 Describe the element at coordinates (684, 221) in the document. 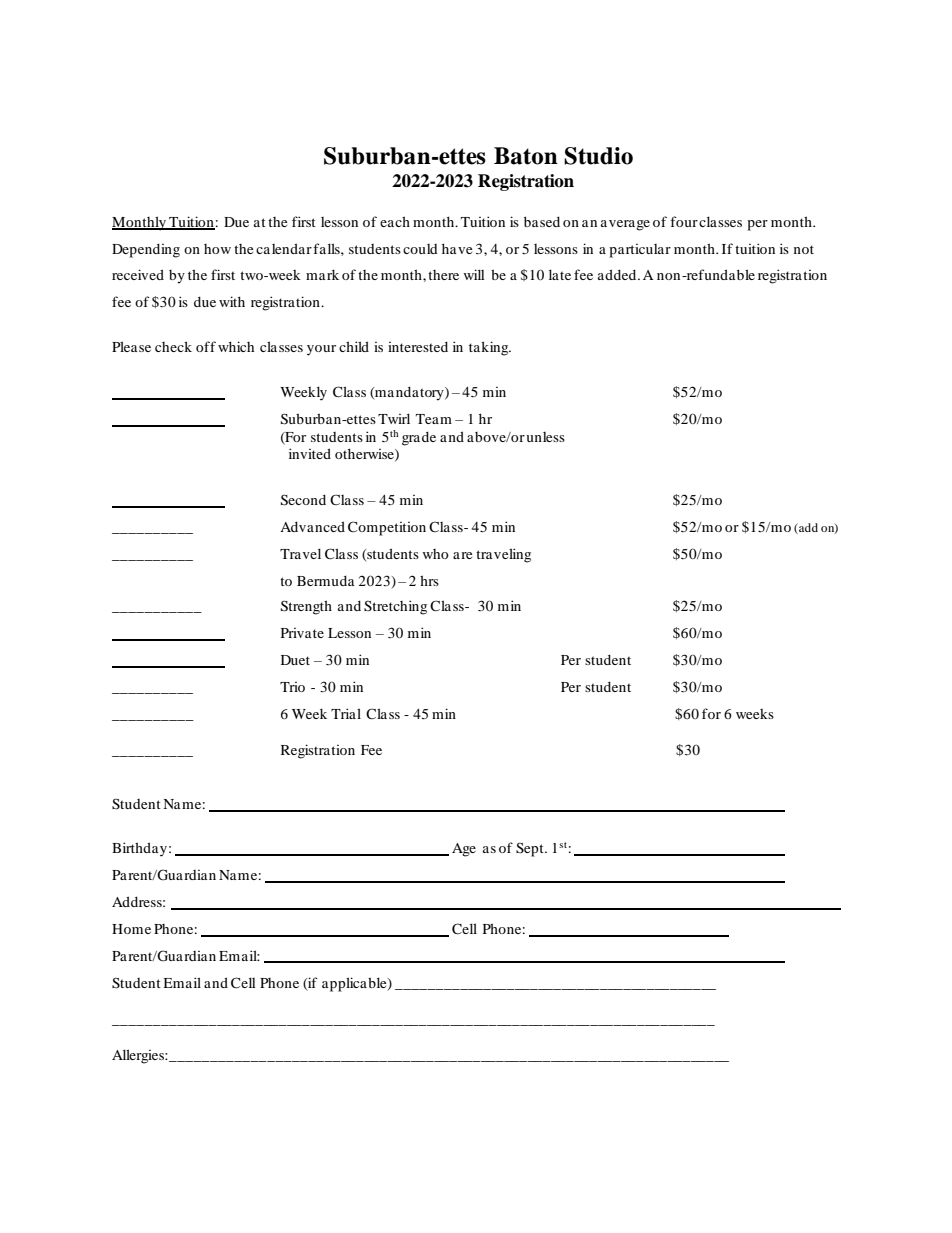

I see `four` at that location.
